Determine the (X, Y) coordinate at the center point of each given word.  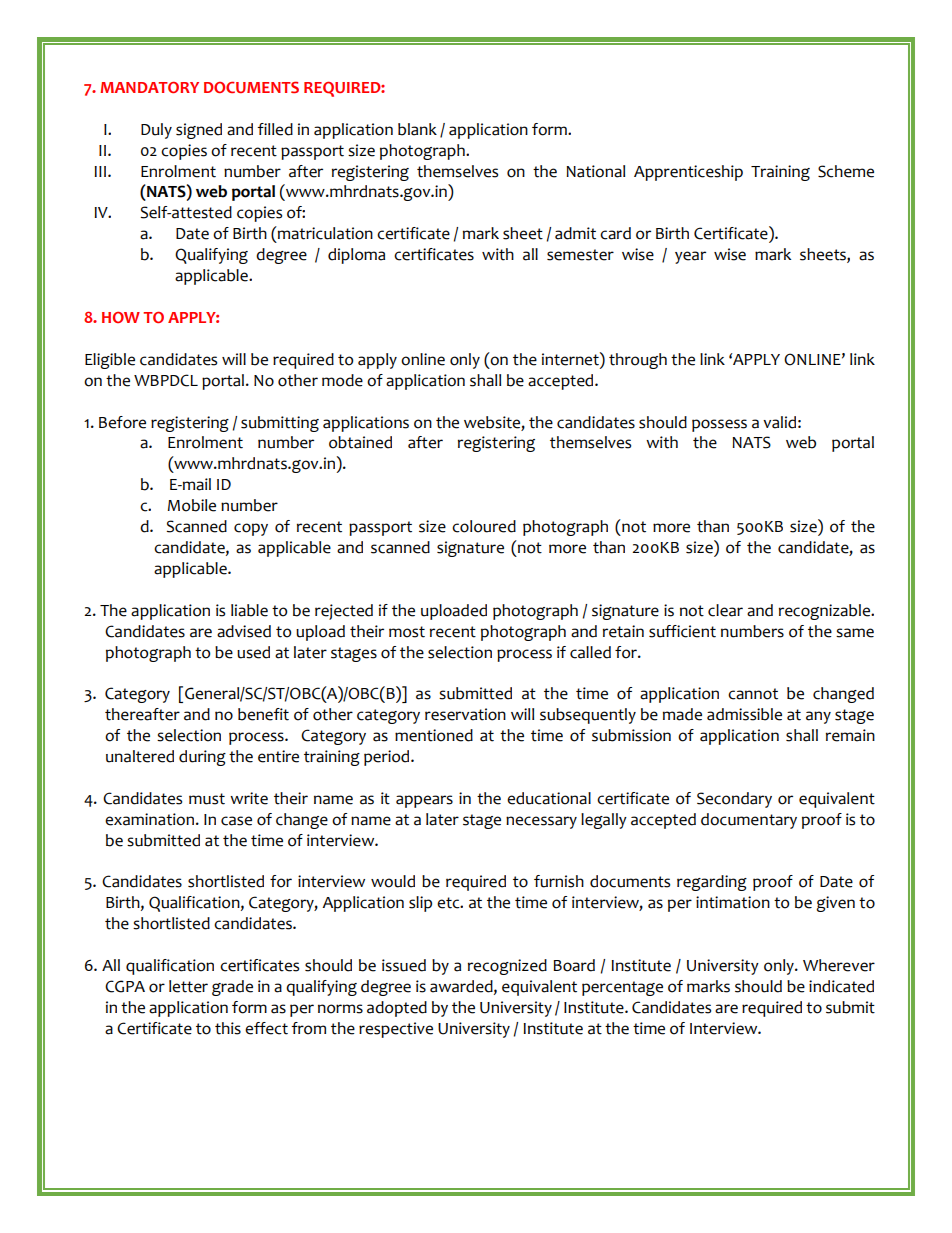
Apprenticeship (688, 173)
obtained (360, 442)
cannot (753, 694)
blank (417, 129)
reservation (465, 714)
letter (188, 986)
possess (719, 425)
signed (199, 131)
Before (122, 422)
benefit (263, 714)
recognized (507, 967)
